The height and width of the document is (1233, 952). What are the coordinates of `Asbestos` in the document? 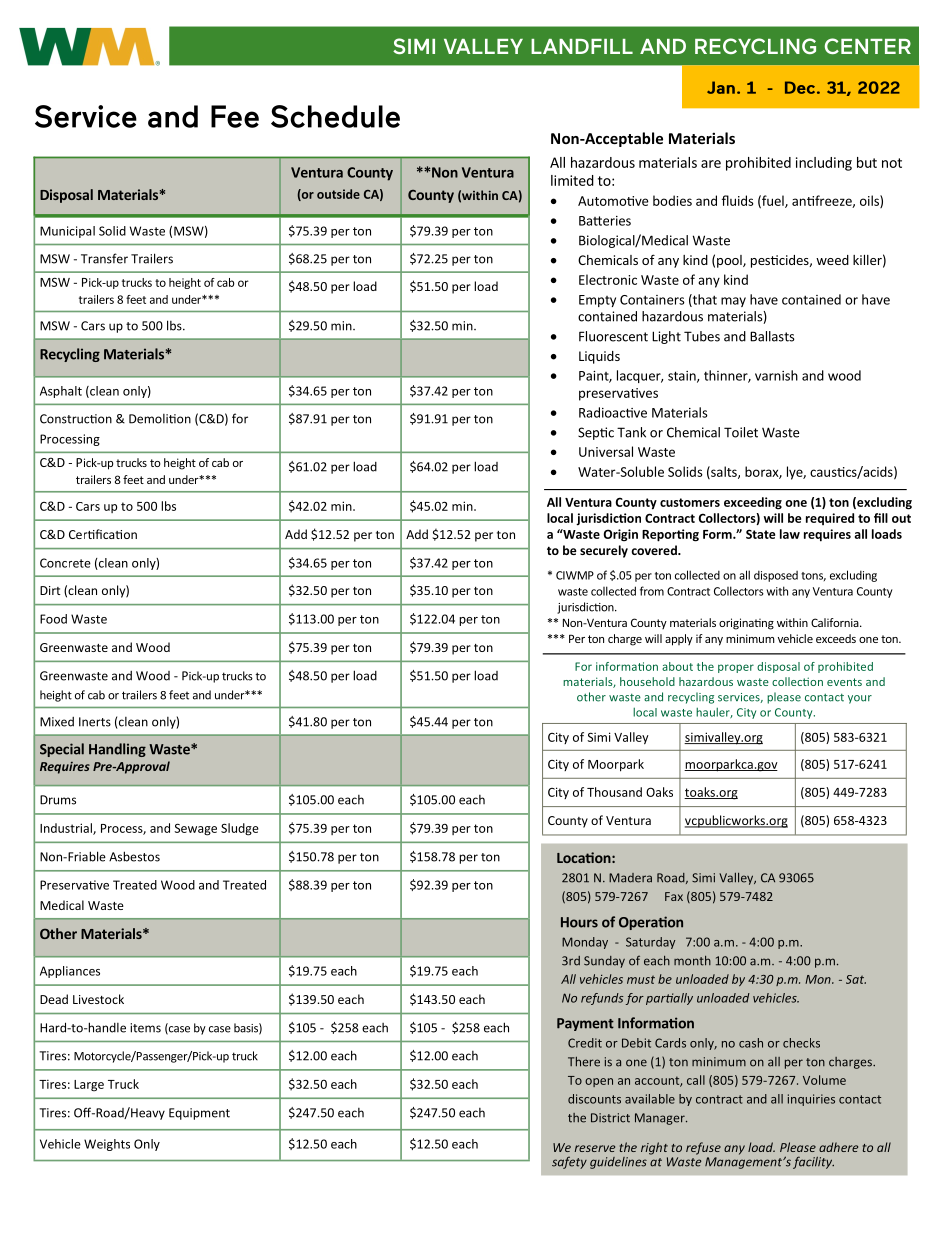 It's located at (134, 856).
